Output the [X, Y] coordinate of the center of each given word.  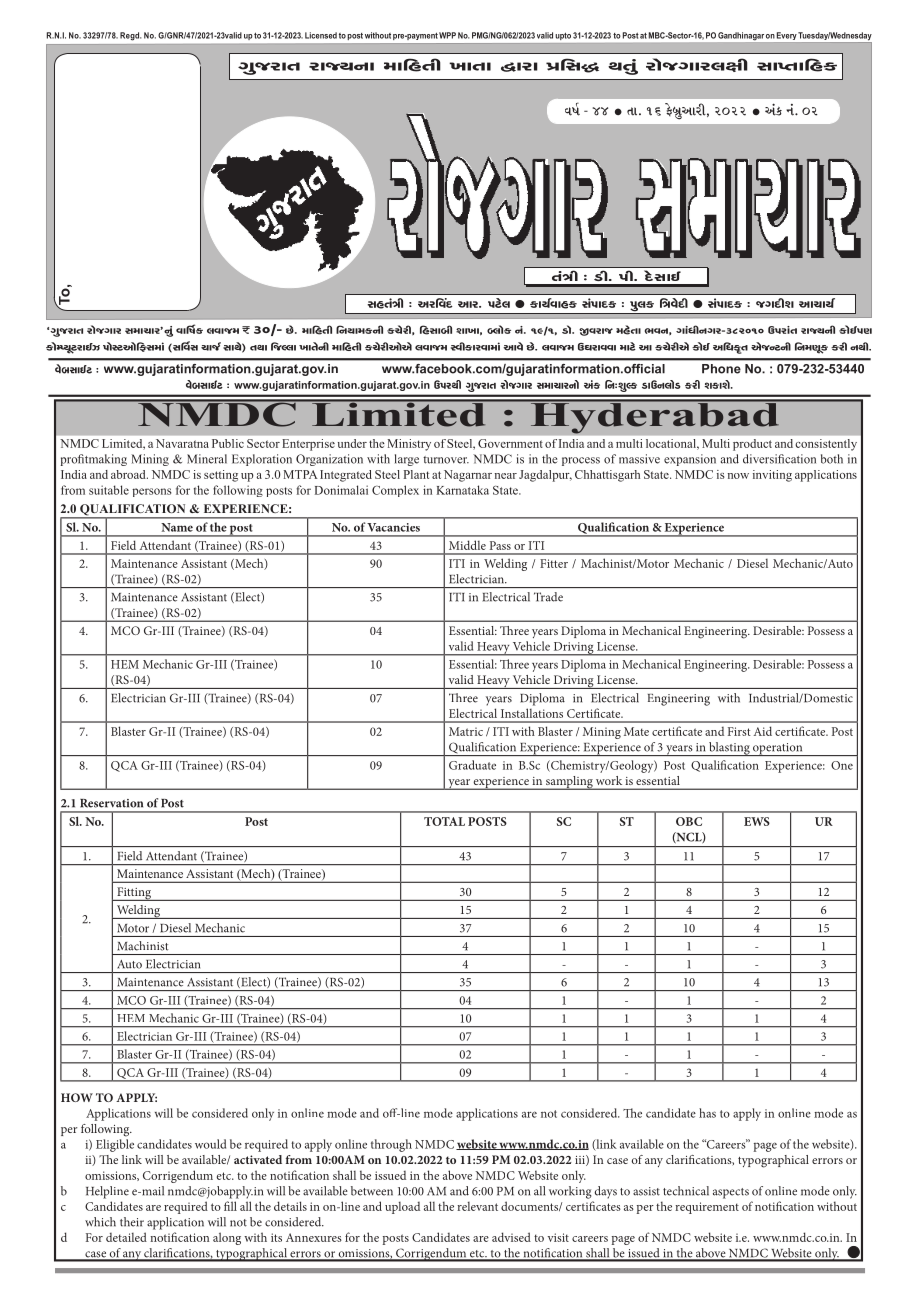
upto [563, 36]
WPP [447, 35]
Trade [548, 597]
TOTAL [444, 821]
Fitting [134, 894]
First [739, 731]
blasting [729, 749]
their [132, 1222]
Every [787, 36]
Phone [721, 369]
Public [228, 443]
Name [177, 527]
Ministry [409, 445]
